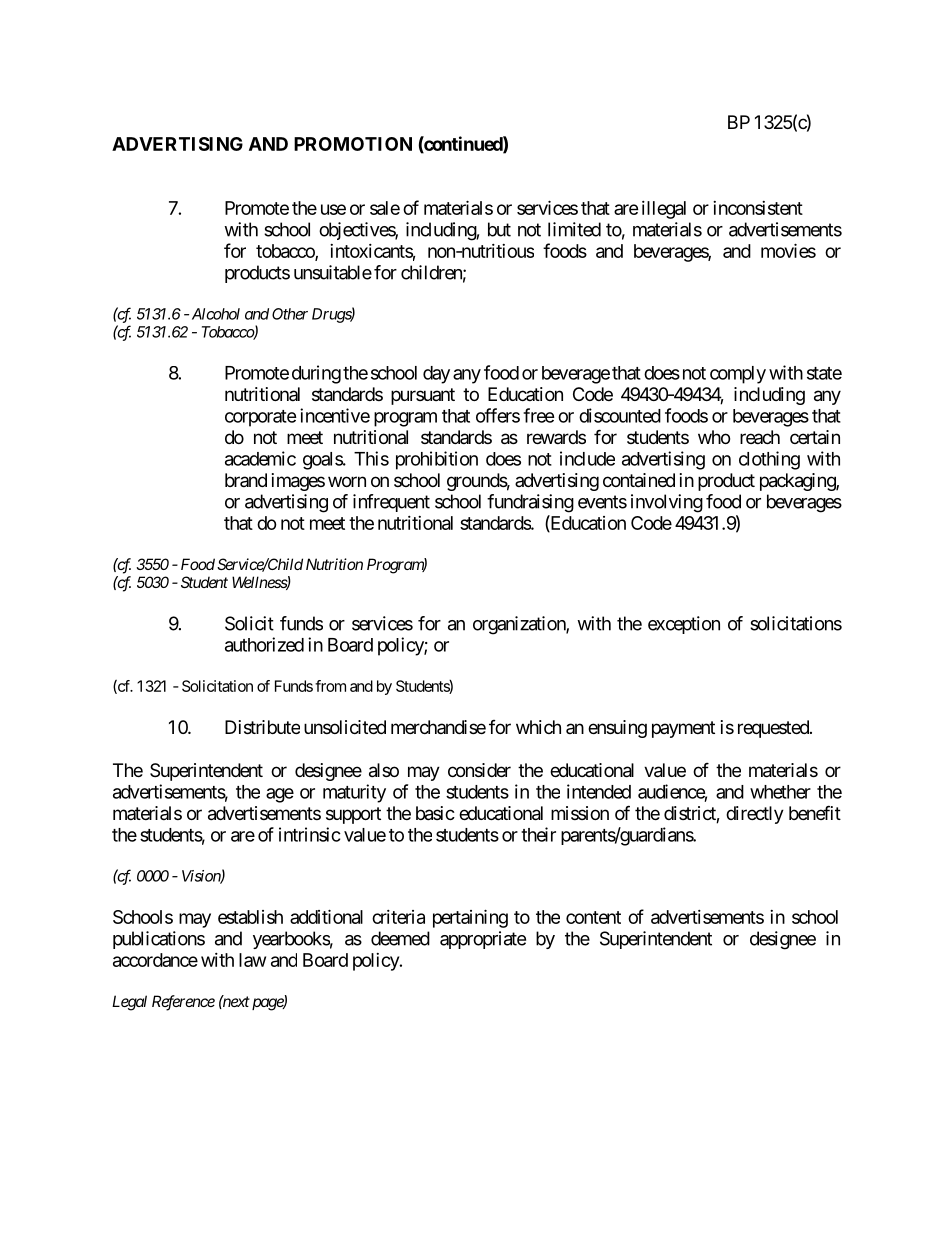 This page has height=1233, width=952. I want to click on inconsistent, so click(758, 208).
